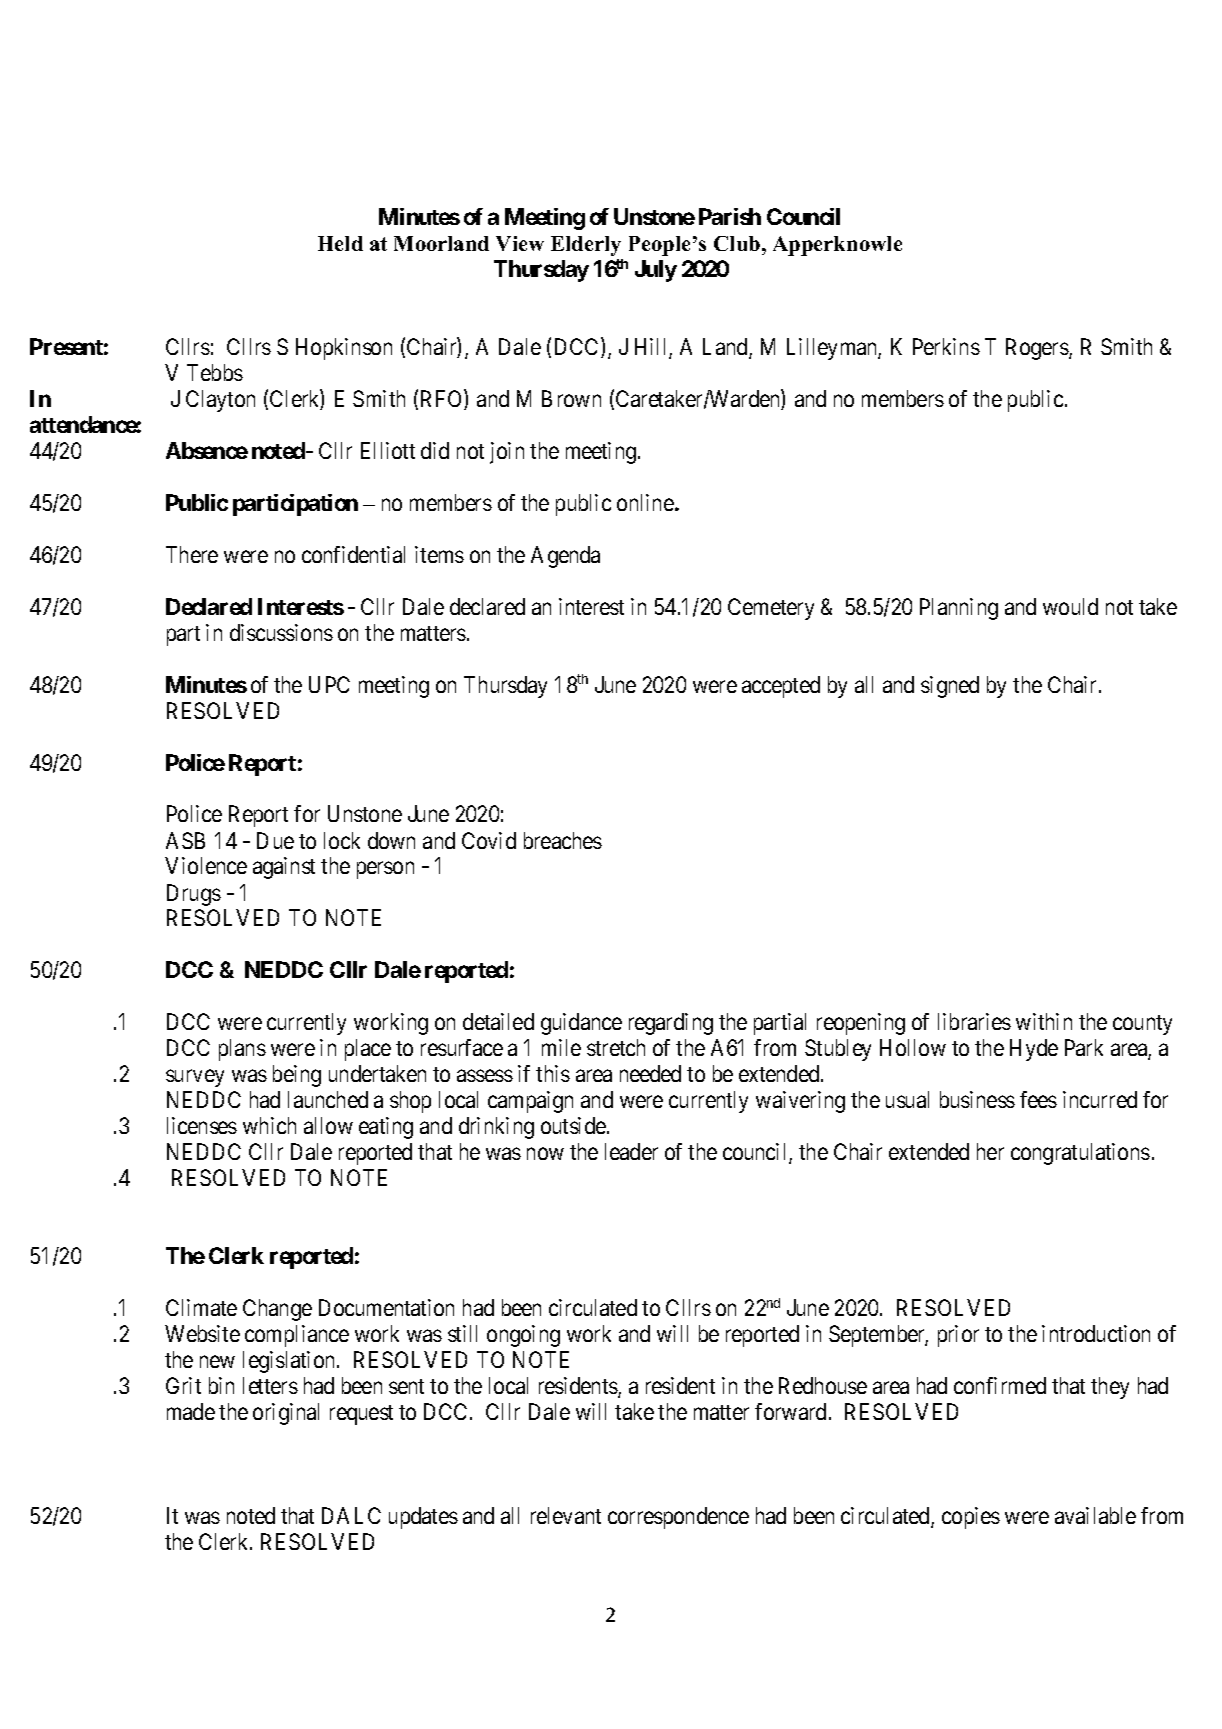  What do you see at coordinates (645, 502) in the screenshot?
I see `online` at bounding box center [645, 502].
